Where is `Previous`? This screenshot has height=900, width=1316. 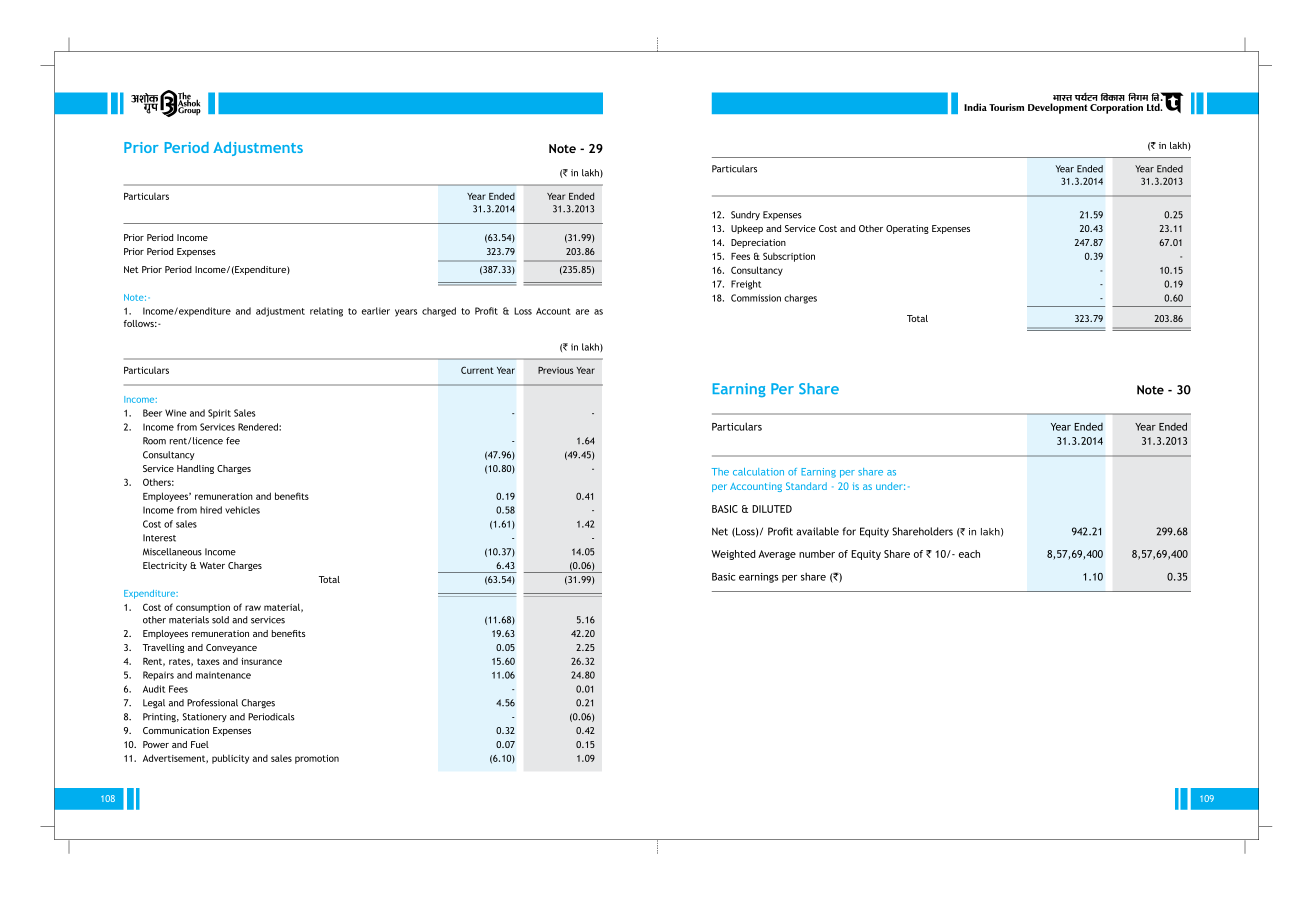
Previous is located at coordinates (556, 370).
